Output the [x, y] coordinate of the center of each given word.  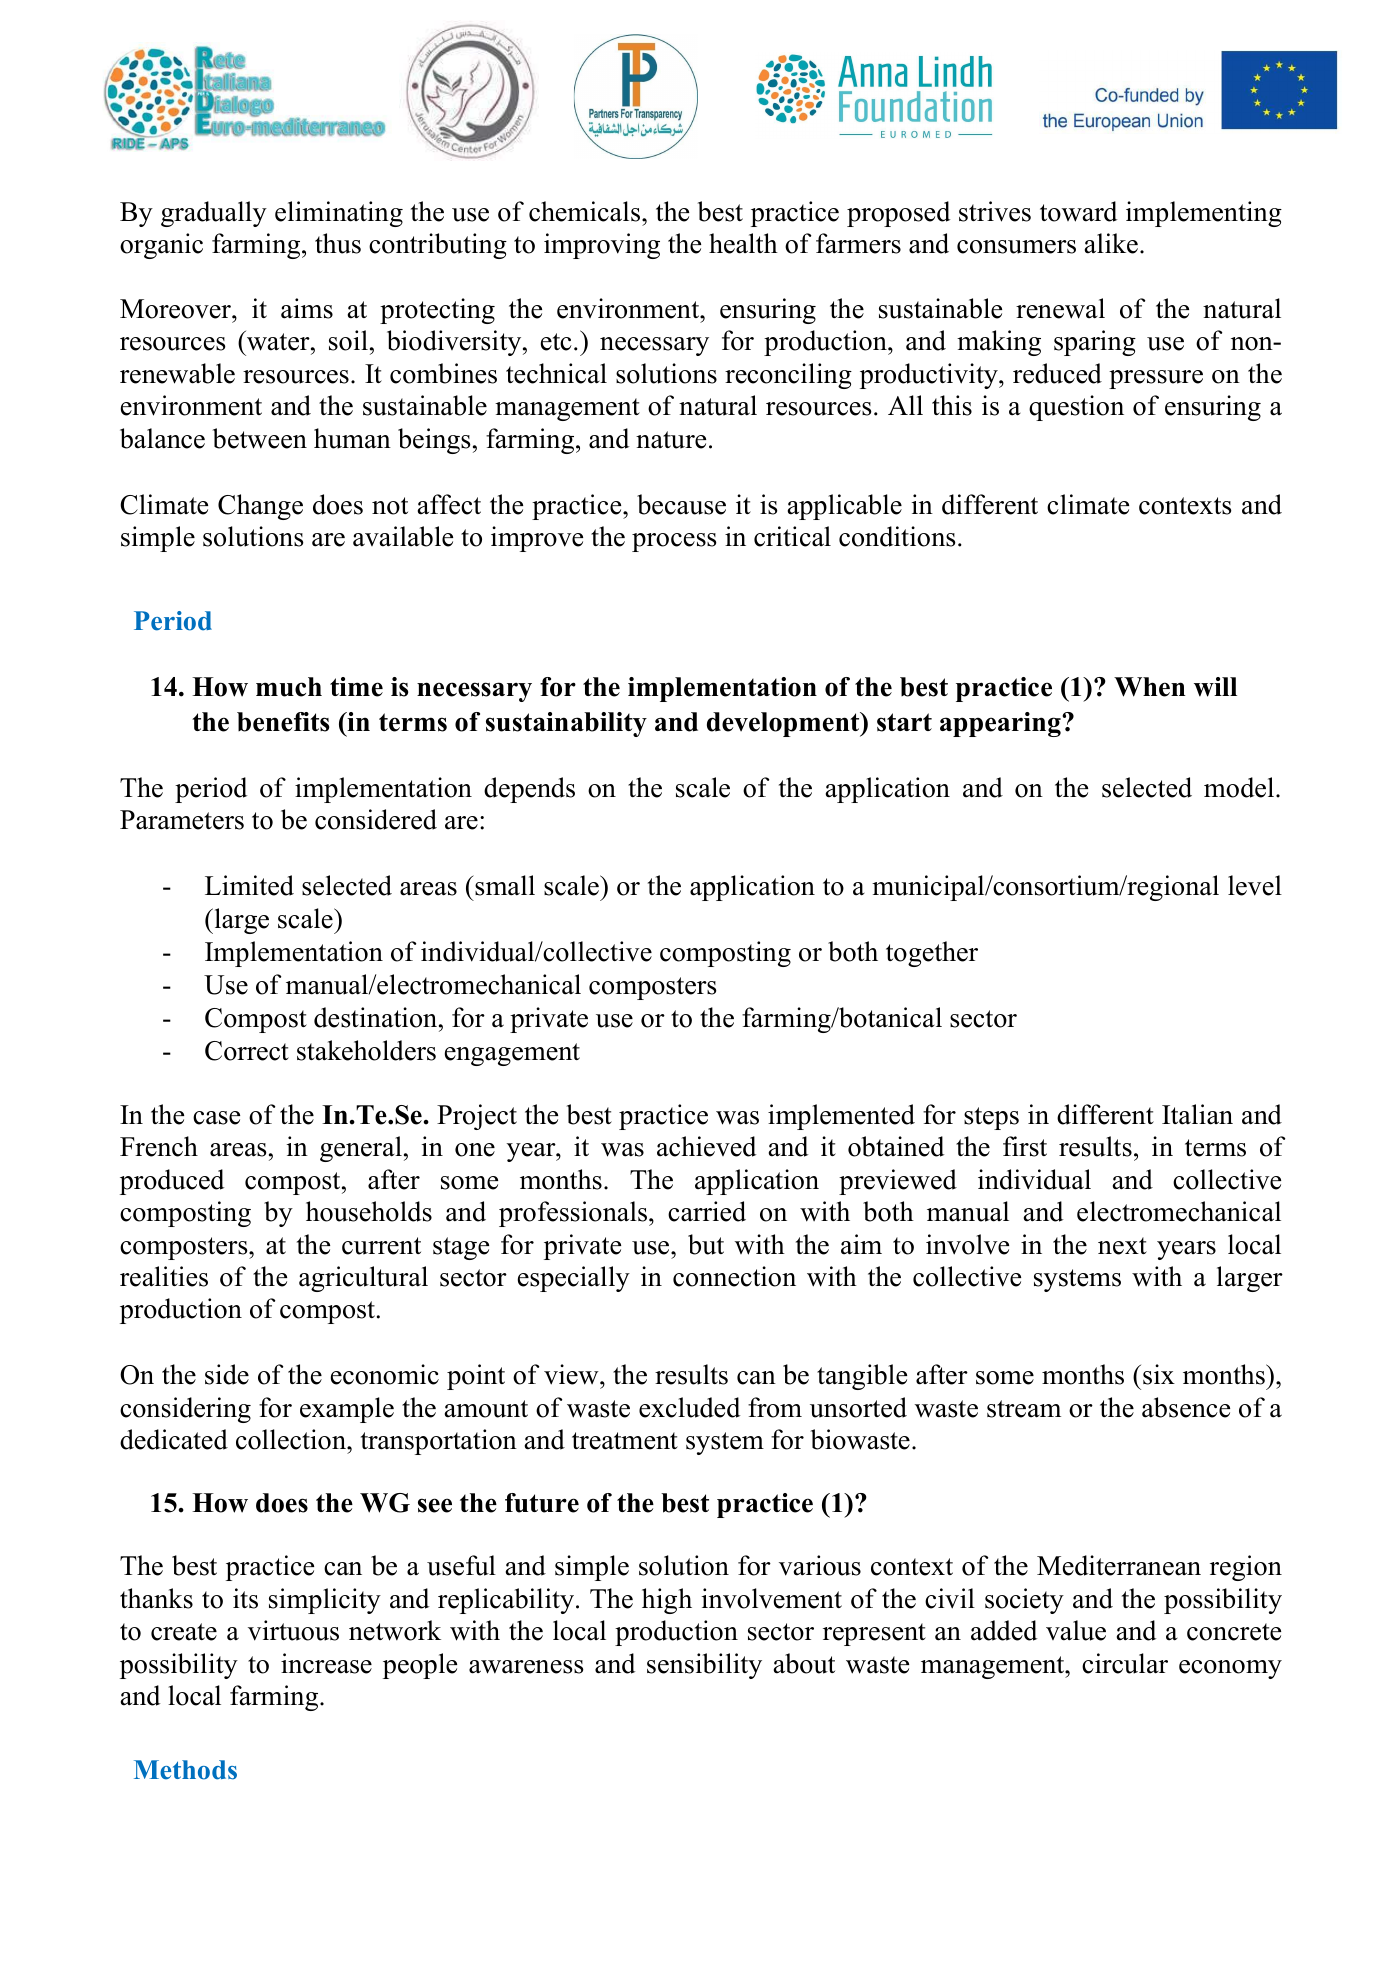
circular [1125, 1663]
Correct [247, 1051]
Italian [1197, 1114]
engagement [512, 1054]
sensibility [704, 1666]
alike [1111, 243]
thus [338, 243]
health [743, 243]
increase [326, 1663]
